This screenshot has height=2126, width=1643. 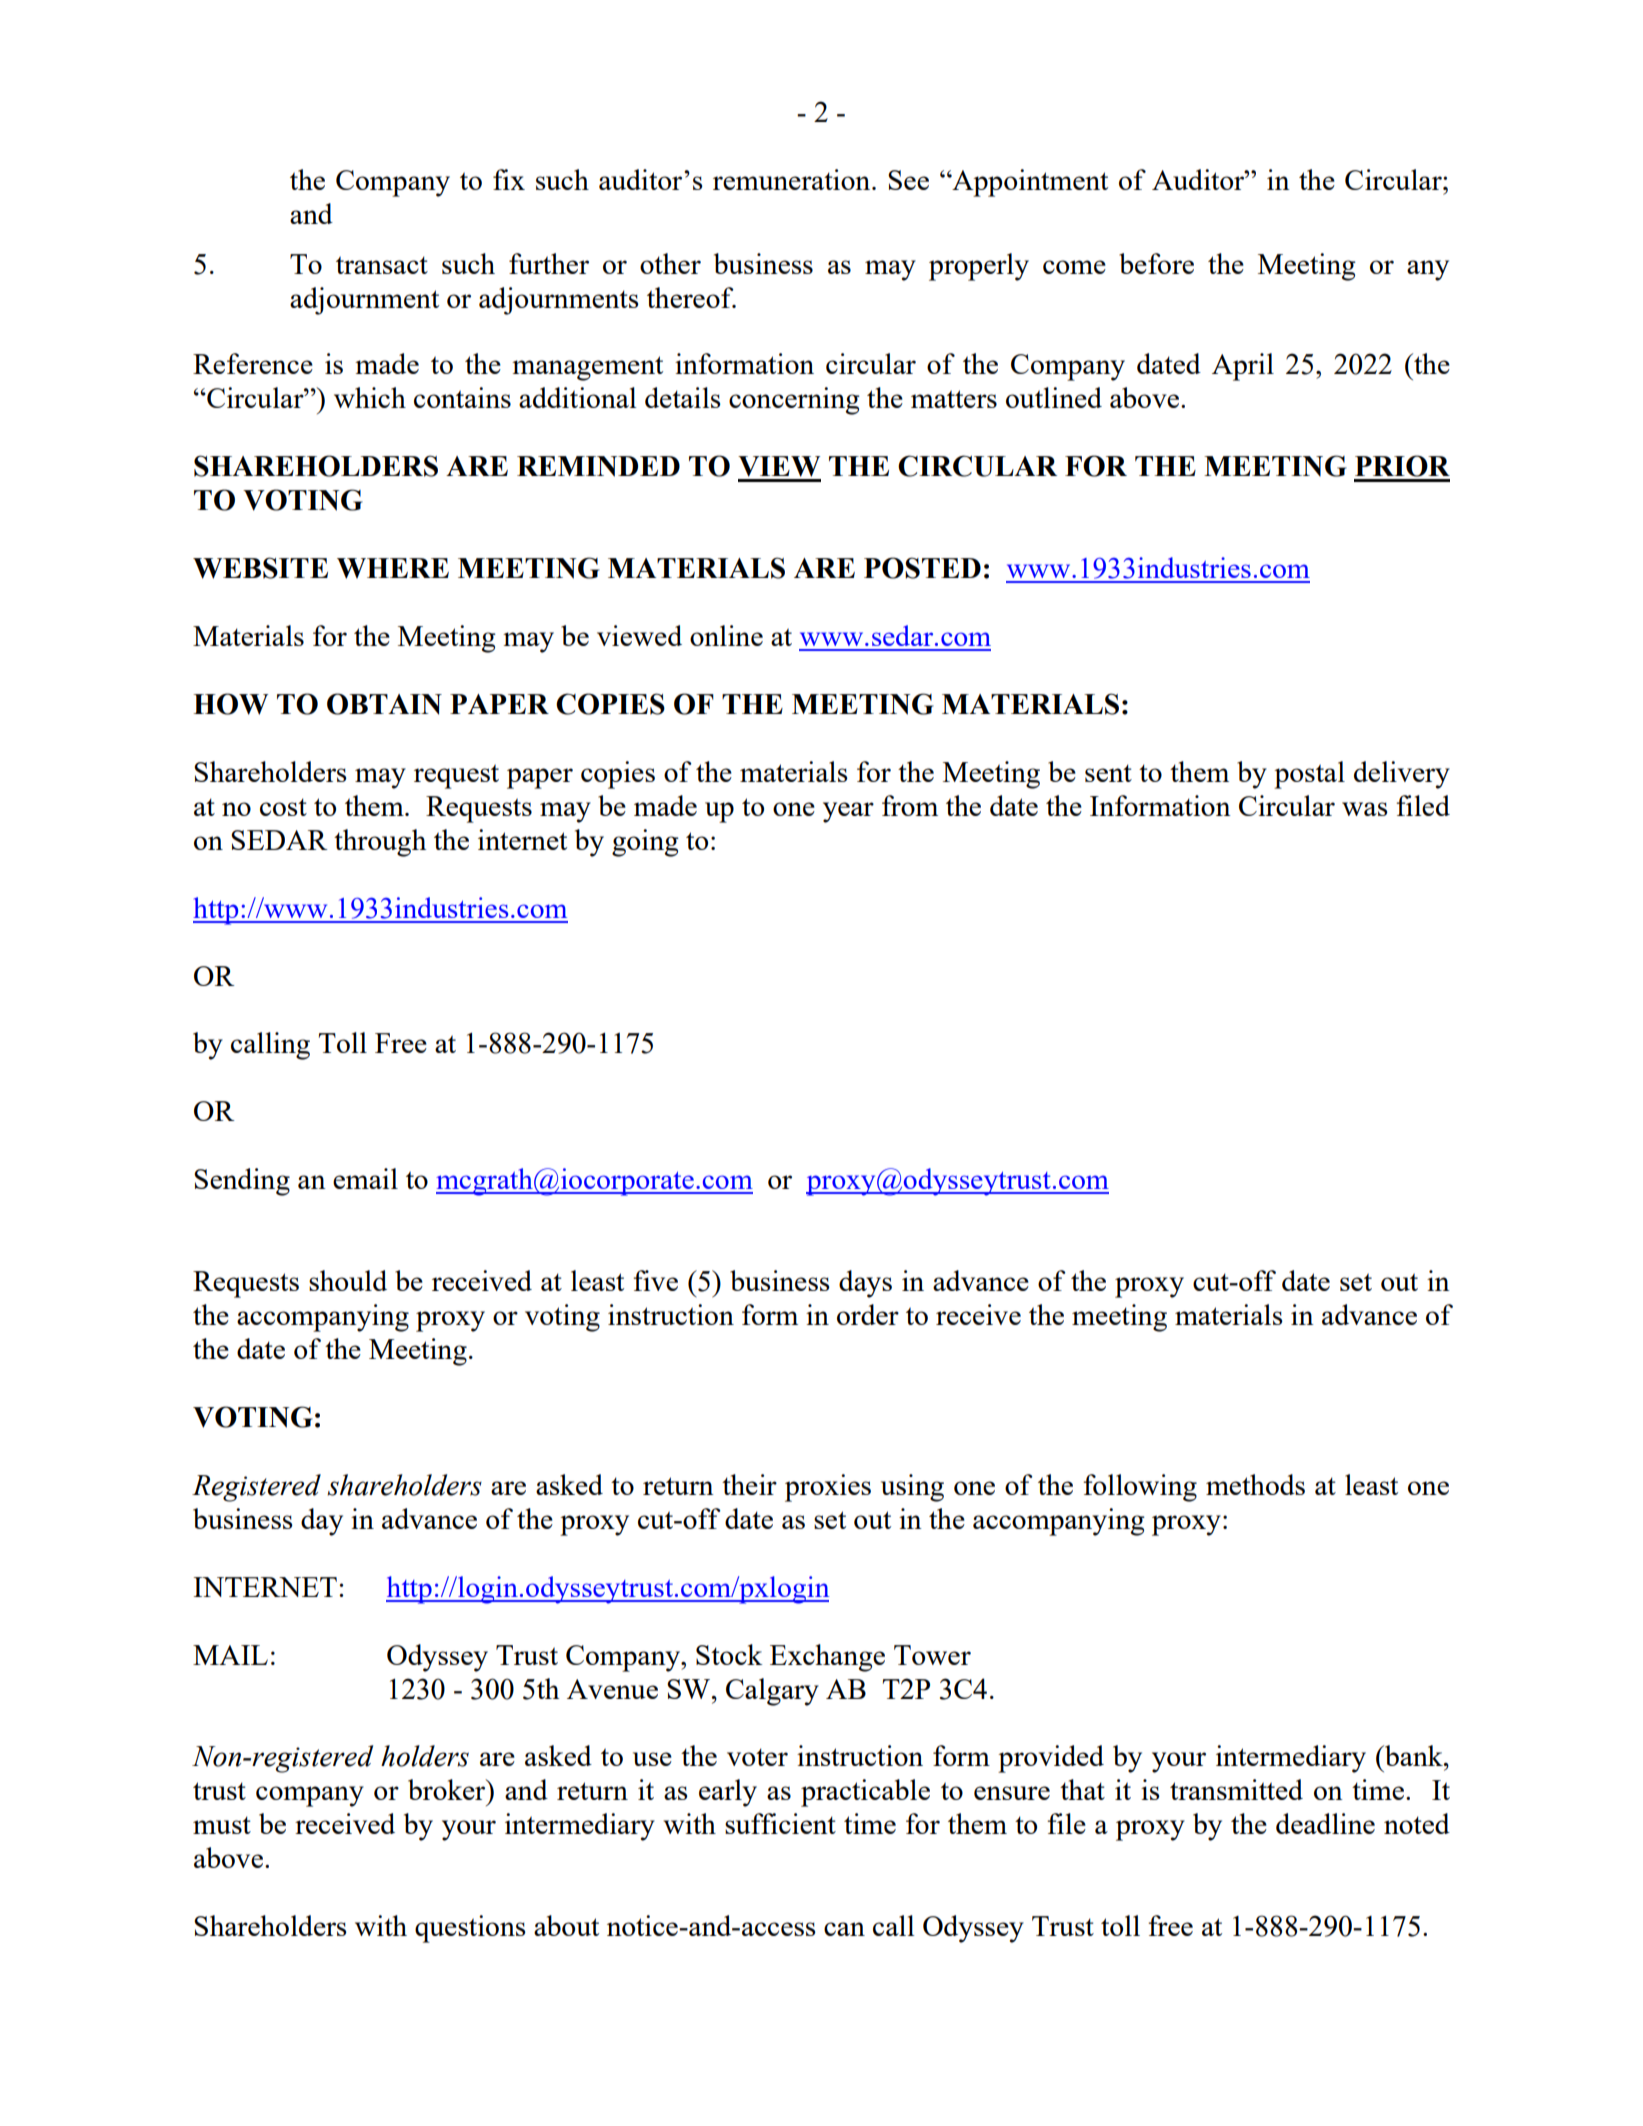 I want to click on was, so click(x=1365, y=809).
